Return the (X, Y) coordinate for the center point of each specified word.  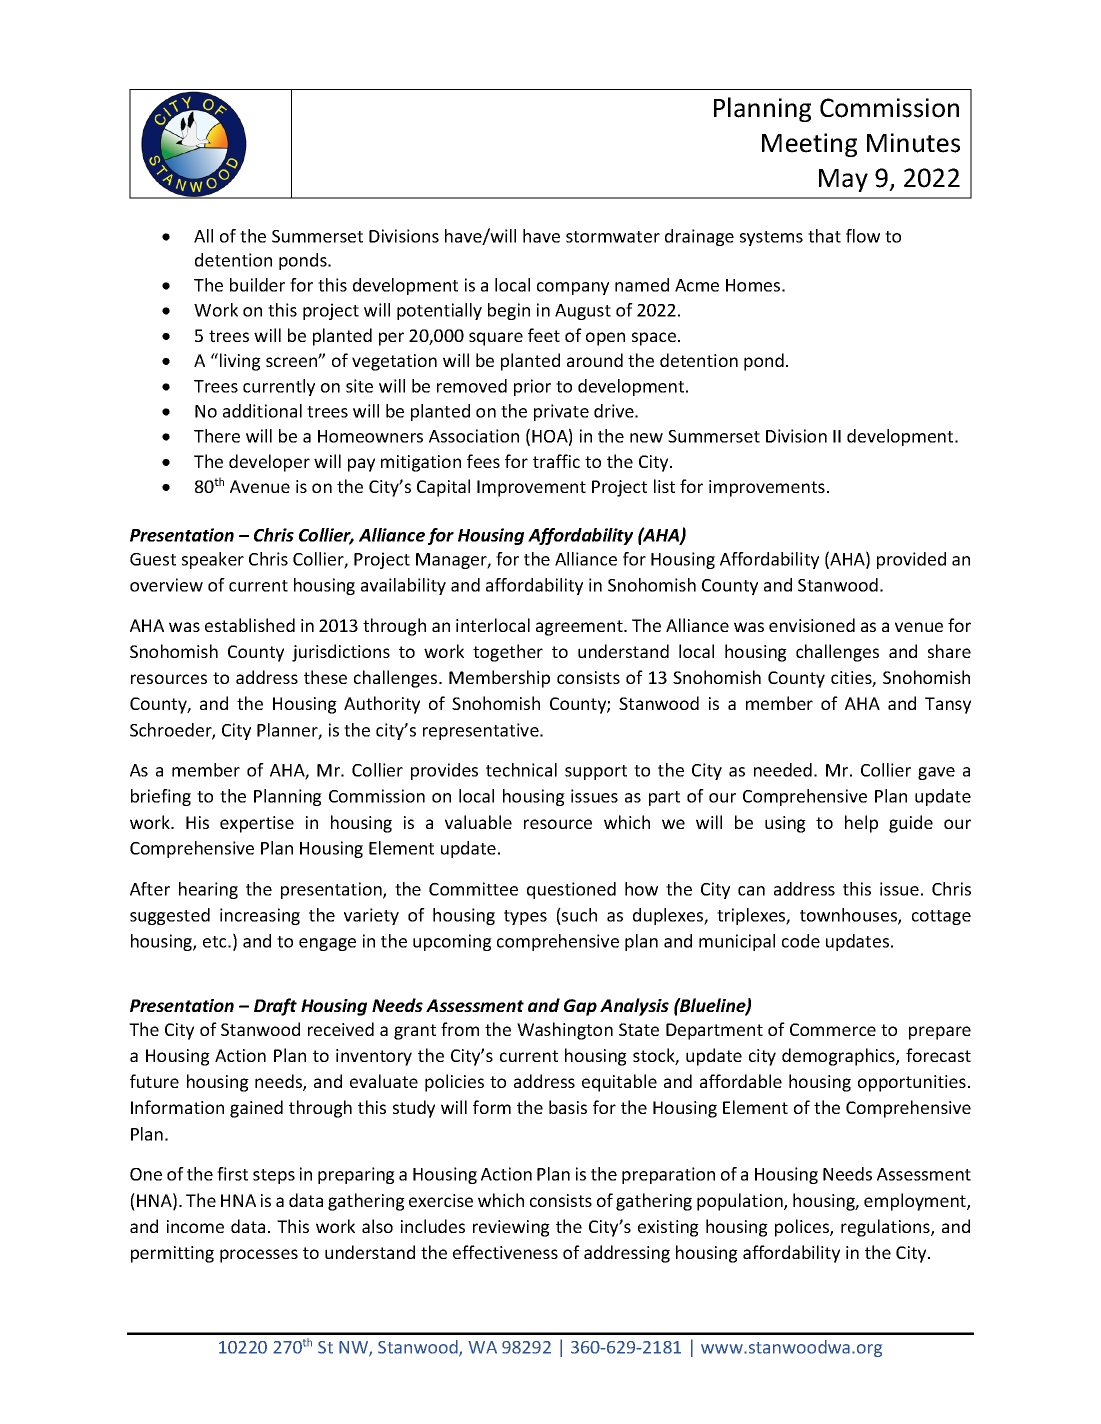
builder (257, 285)
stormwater (613, 237)
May (843, 180)
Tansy (948, 705)
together (508, 653)
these (325, 677)
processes (259, 1256)
